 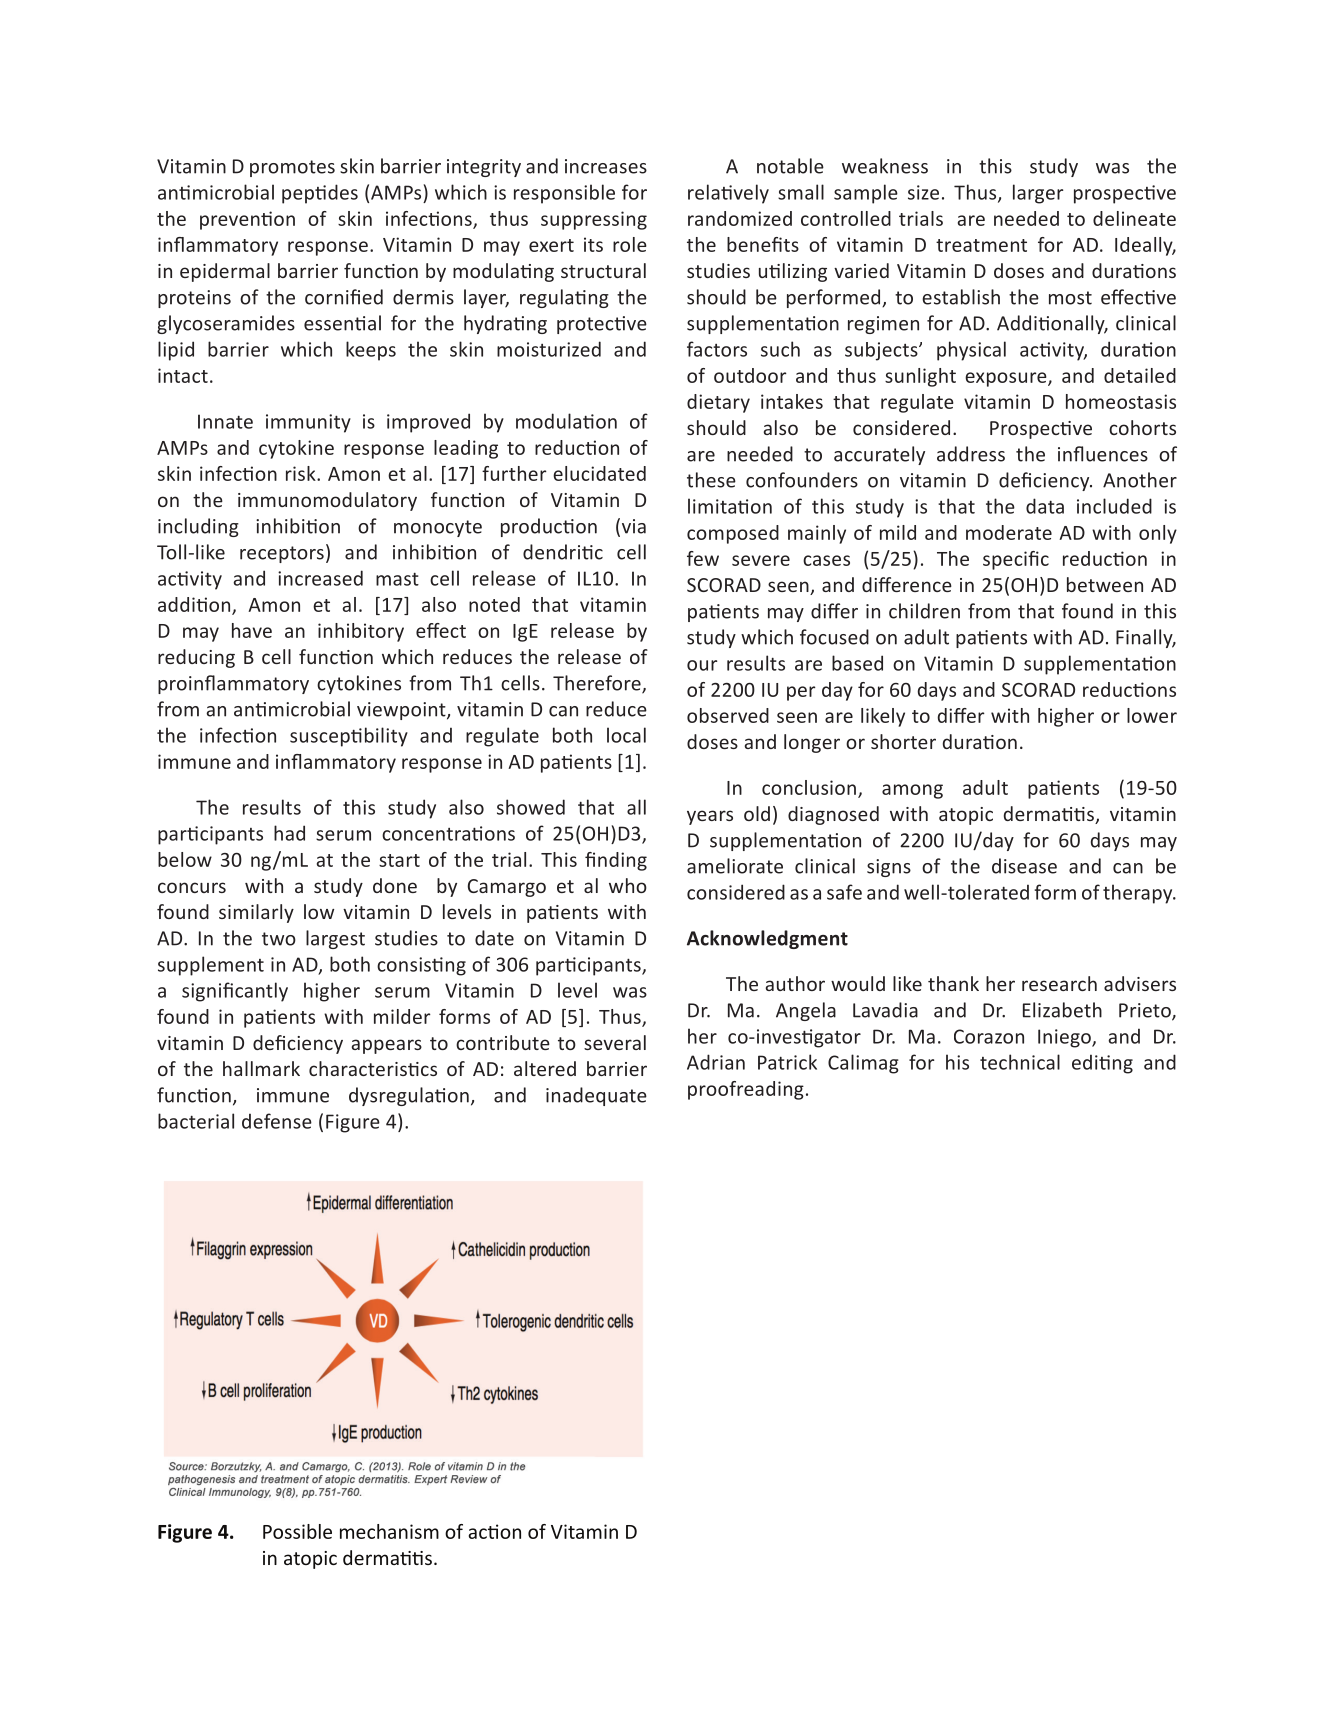 What do you see at coordinates (1102, 1064) in the screenshot?
I see `editing` at bounding box center [1102, 1064].
